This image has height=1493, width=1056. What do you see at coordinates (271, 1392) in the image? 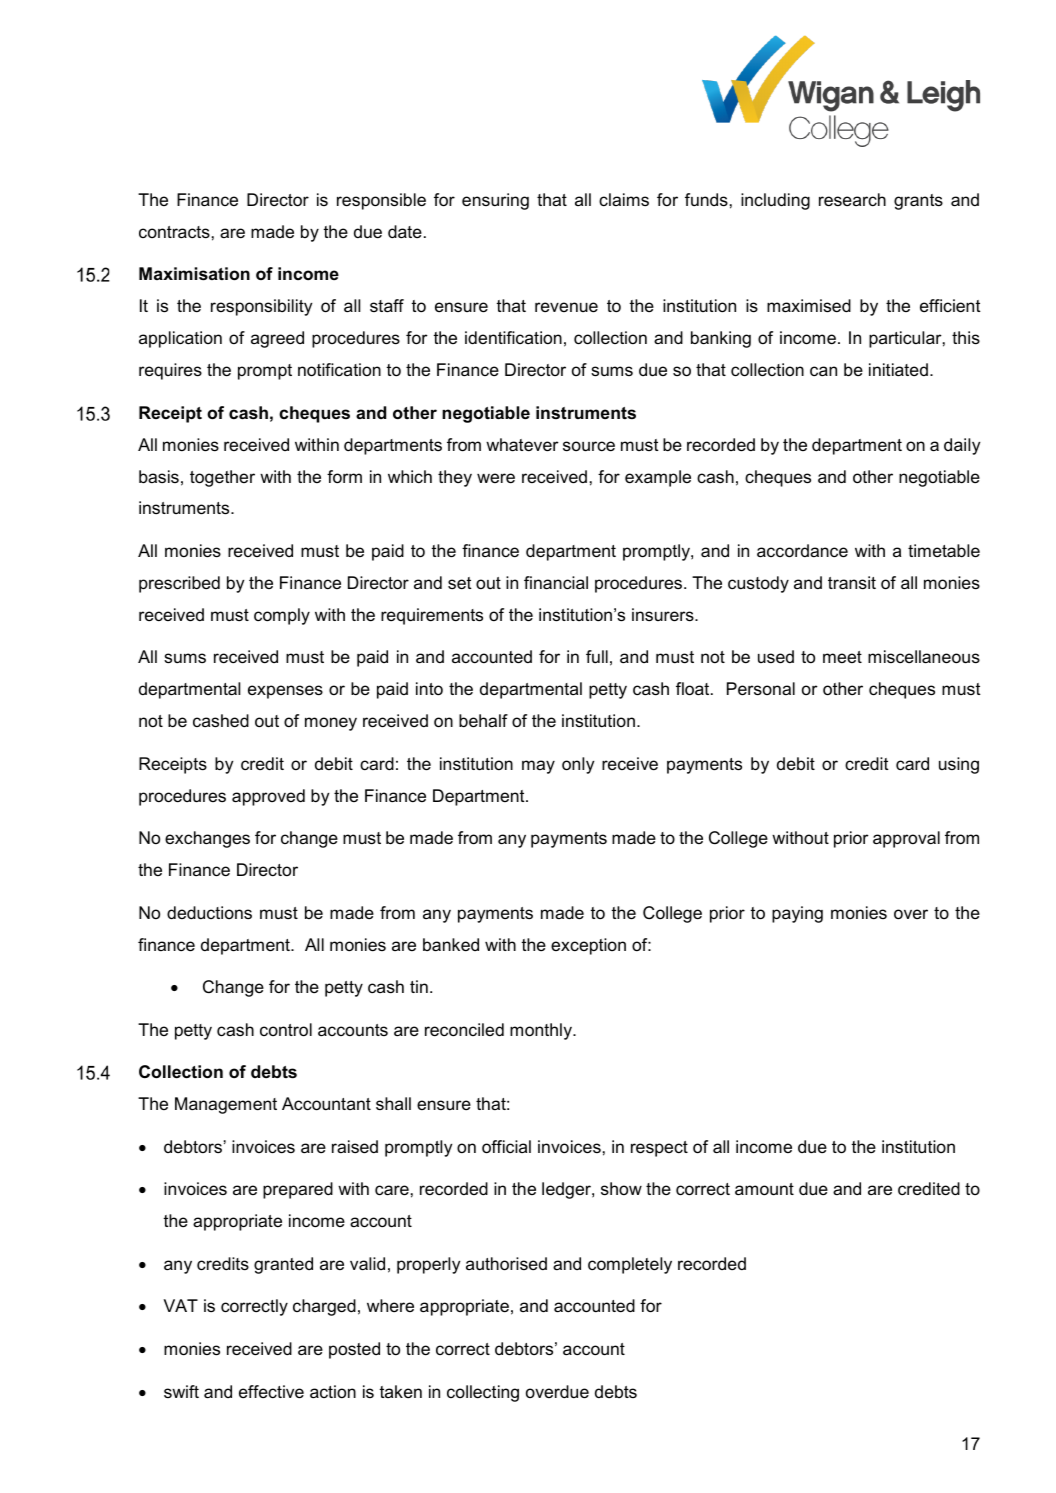
I see `effective` at bounding box center [271, 1392].
